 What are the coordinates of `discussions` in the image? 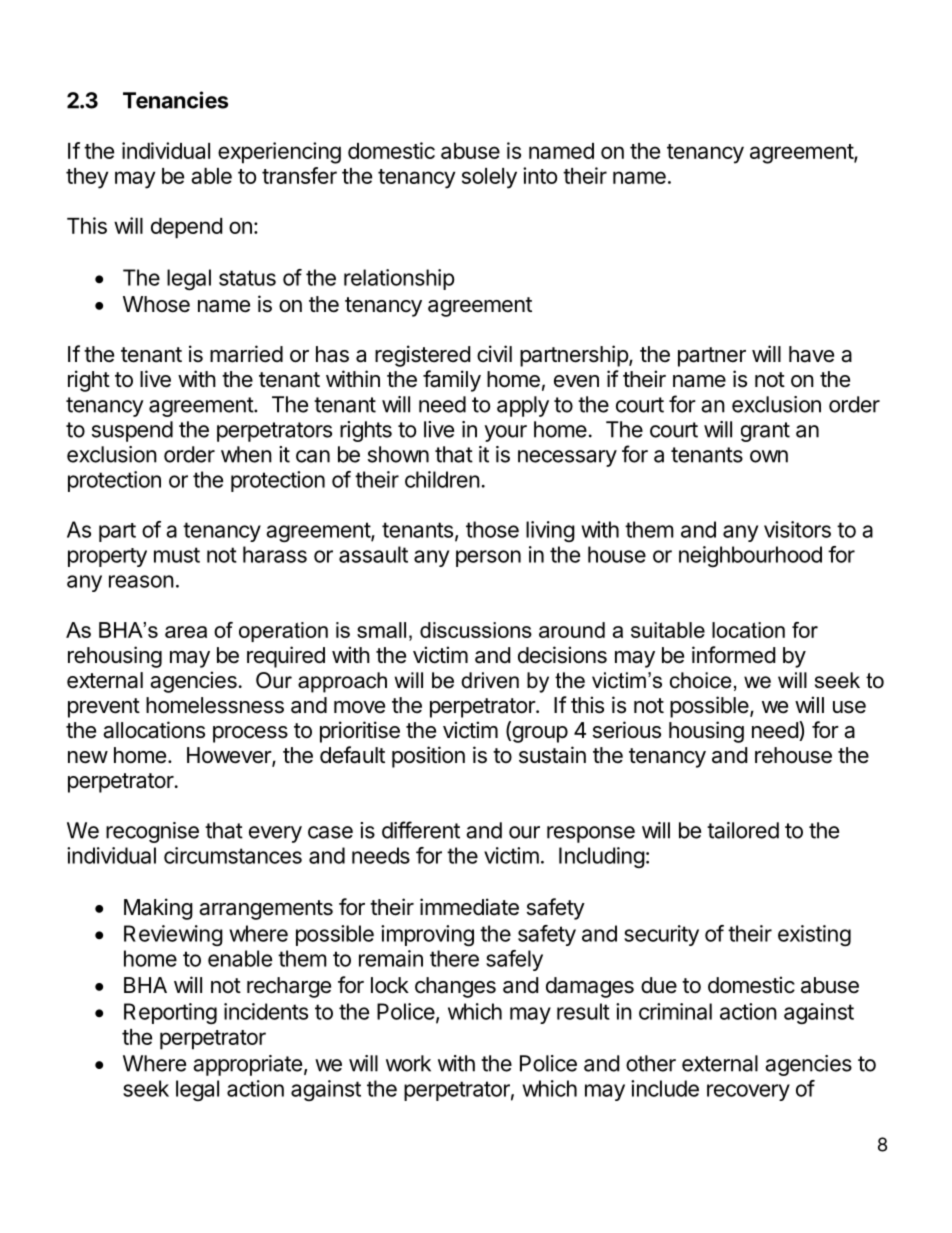 It's located at (476, 630).
